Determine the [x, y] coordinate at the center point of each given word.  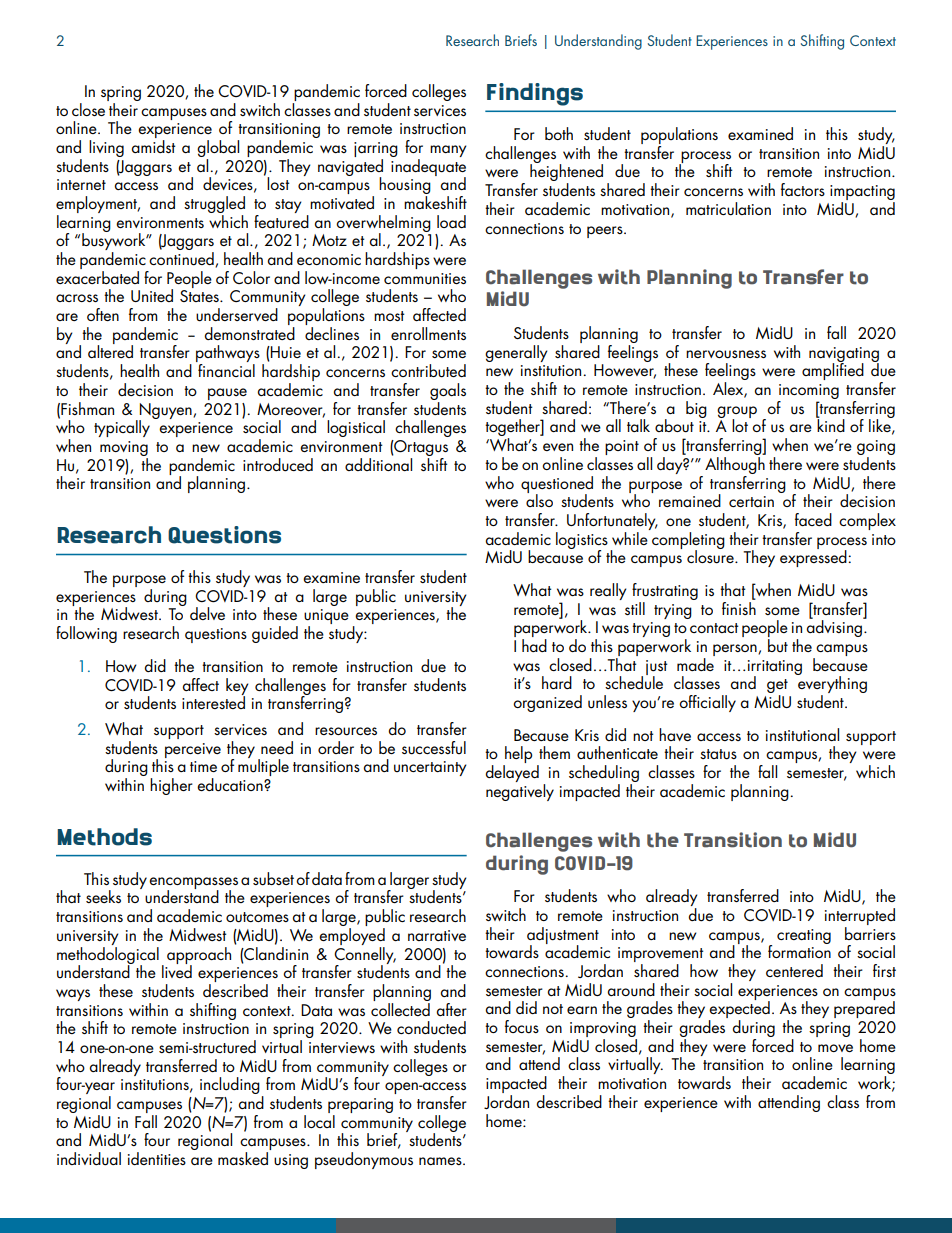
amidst [153, 146]
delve [207, 613]
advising [835, 627]
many [448, 151]
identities [157, 1158]
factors [803, 189]
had [534, 645]
